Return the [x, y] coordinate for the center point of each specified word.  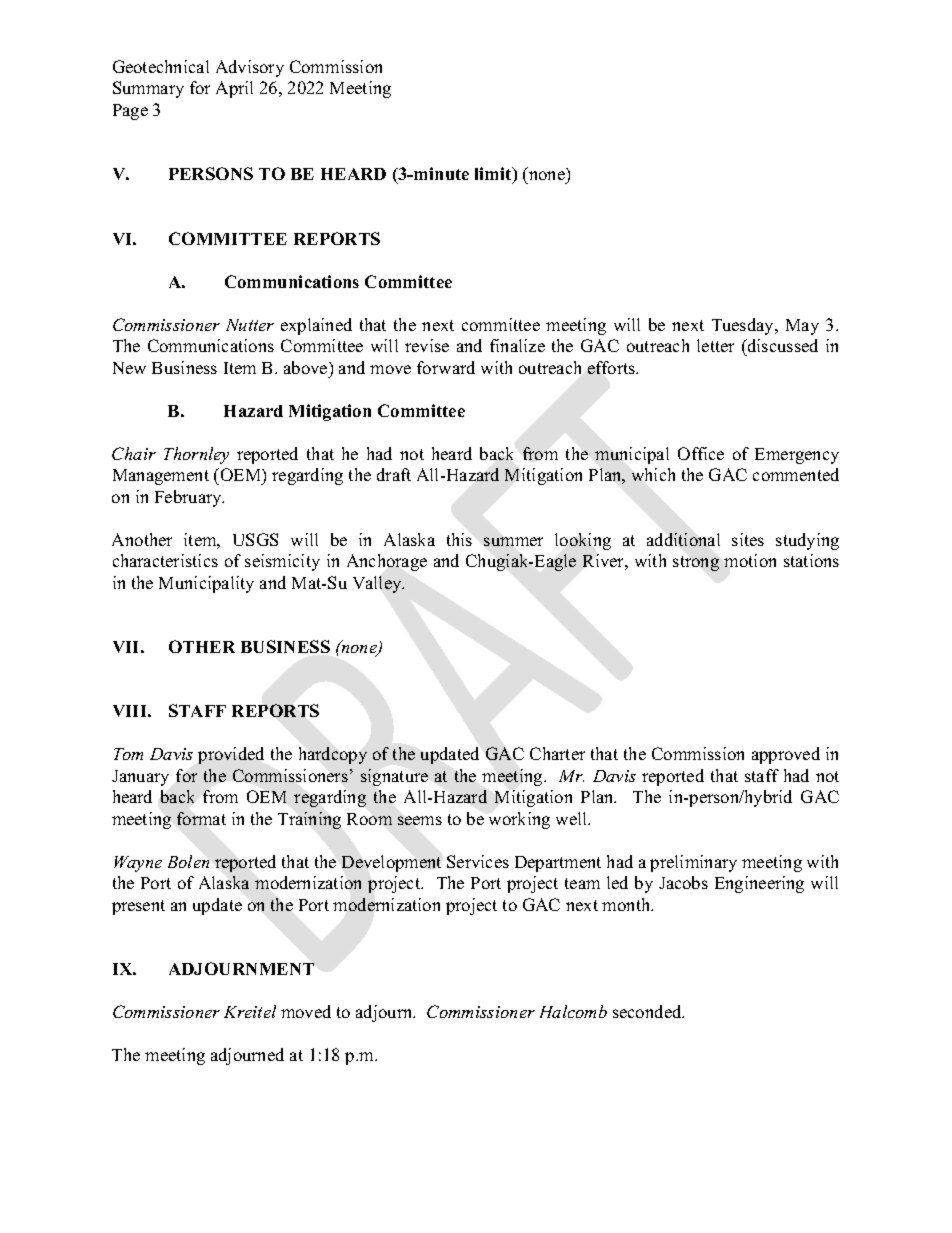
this [459, 539]
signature [394, 777]
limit [494, 175]
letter [715, 345]
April [234, 89]
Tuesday [744, 326]
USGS [255, 539]
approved [786, 755]
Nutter [250, 325]
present [138, 907]
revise [427, 345]
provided [231, 755]
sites [748, 539]
